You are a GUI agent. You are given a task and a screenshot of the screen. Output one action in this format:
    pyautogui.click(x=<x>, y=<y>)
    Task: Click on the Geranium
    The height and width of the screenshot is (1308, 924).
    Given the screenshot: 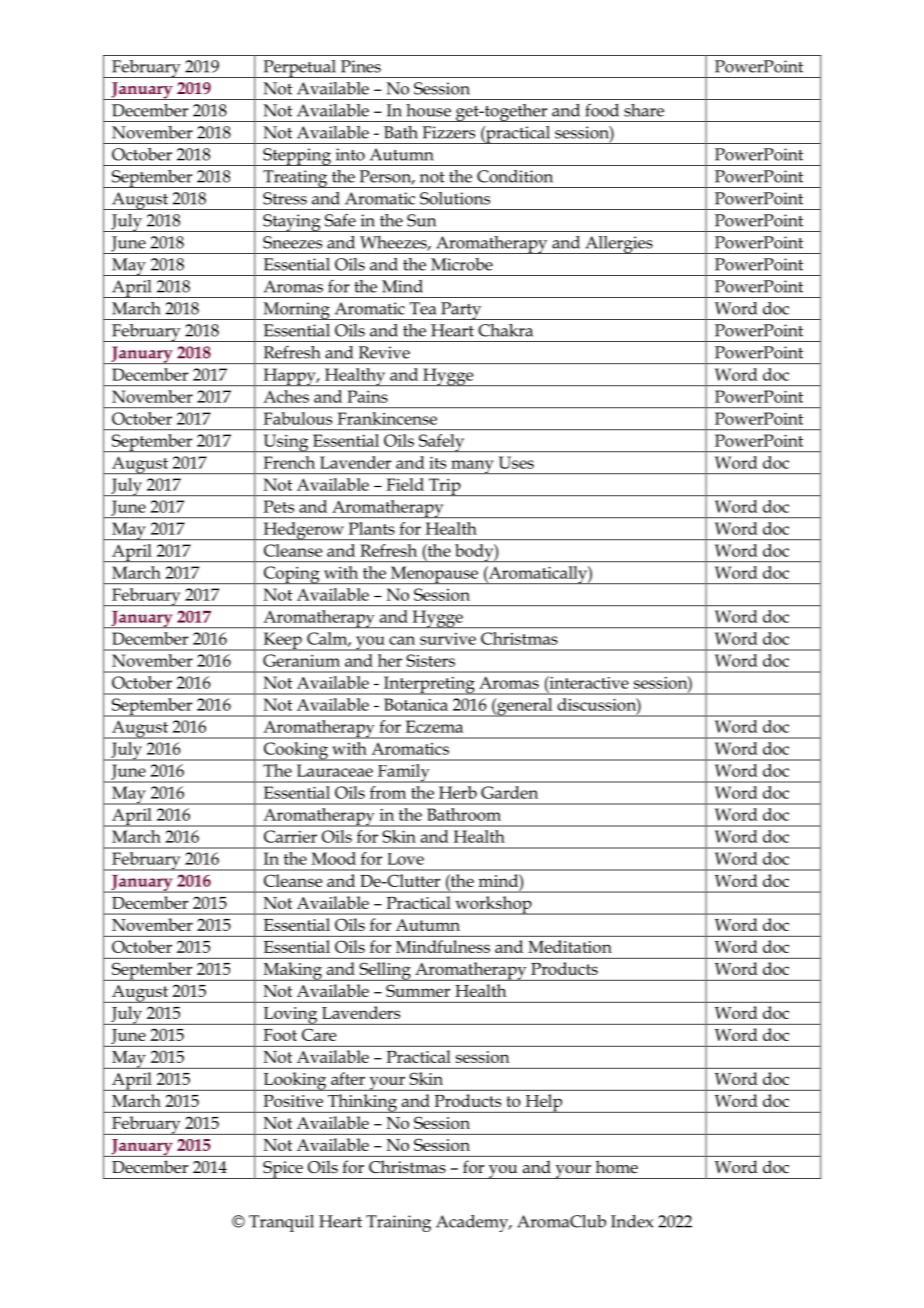 What is the action you would take?
    pyautogui.click(x=301, y=660)
